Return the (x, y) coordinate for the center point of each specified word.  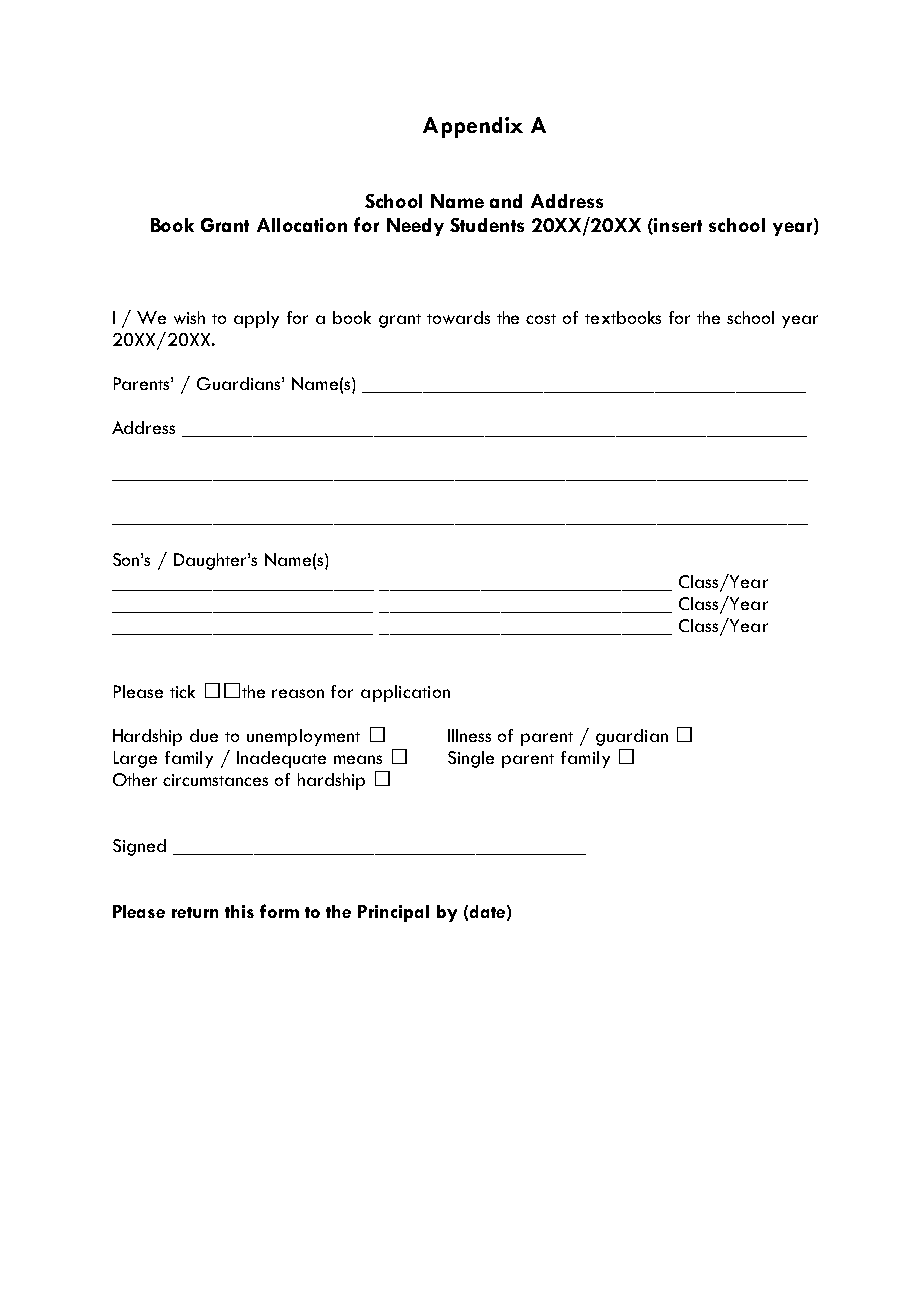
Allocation (302, 225)
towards (458, 317)
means (358, 759)
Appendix (473, 127)
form (279, 911)
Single (471, 759)
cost (541, 319)
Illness (469, 735)
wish (189, 317)
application (405, 693)
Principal (393, 913)
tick (182, 691)
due (204, 735)
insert (678, 225)
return (195, 912)
